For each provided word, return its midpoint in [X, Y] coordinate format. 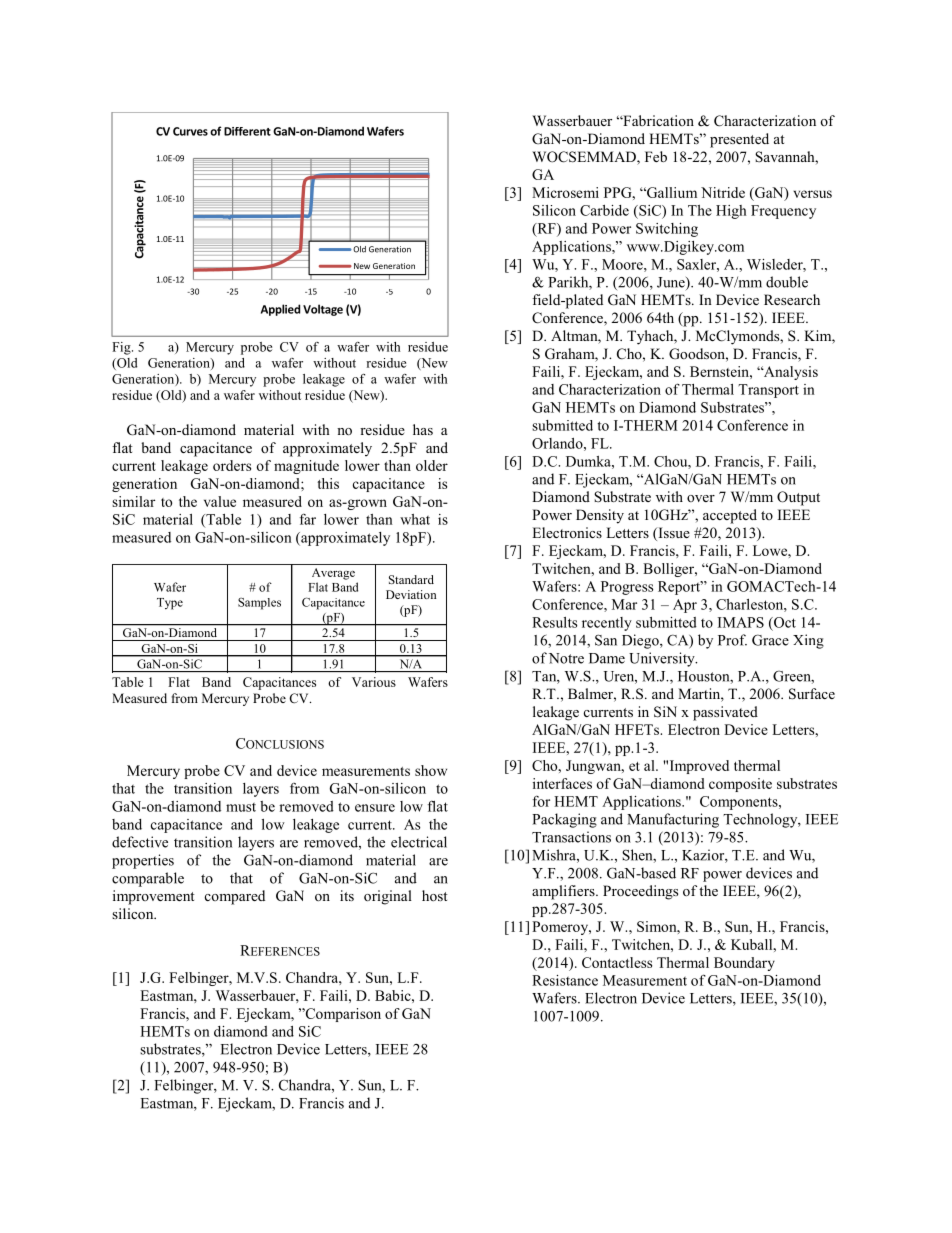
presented [739, 140]
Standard [411, 579]
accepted [730, 516]
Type [170, 604]
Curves [190, 131]
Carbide [604, 210]
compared [235, 897]
